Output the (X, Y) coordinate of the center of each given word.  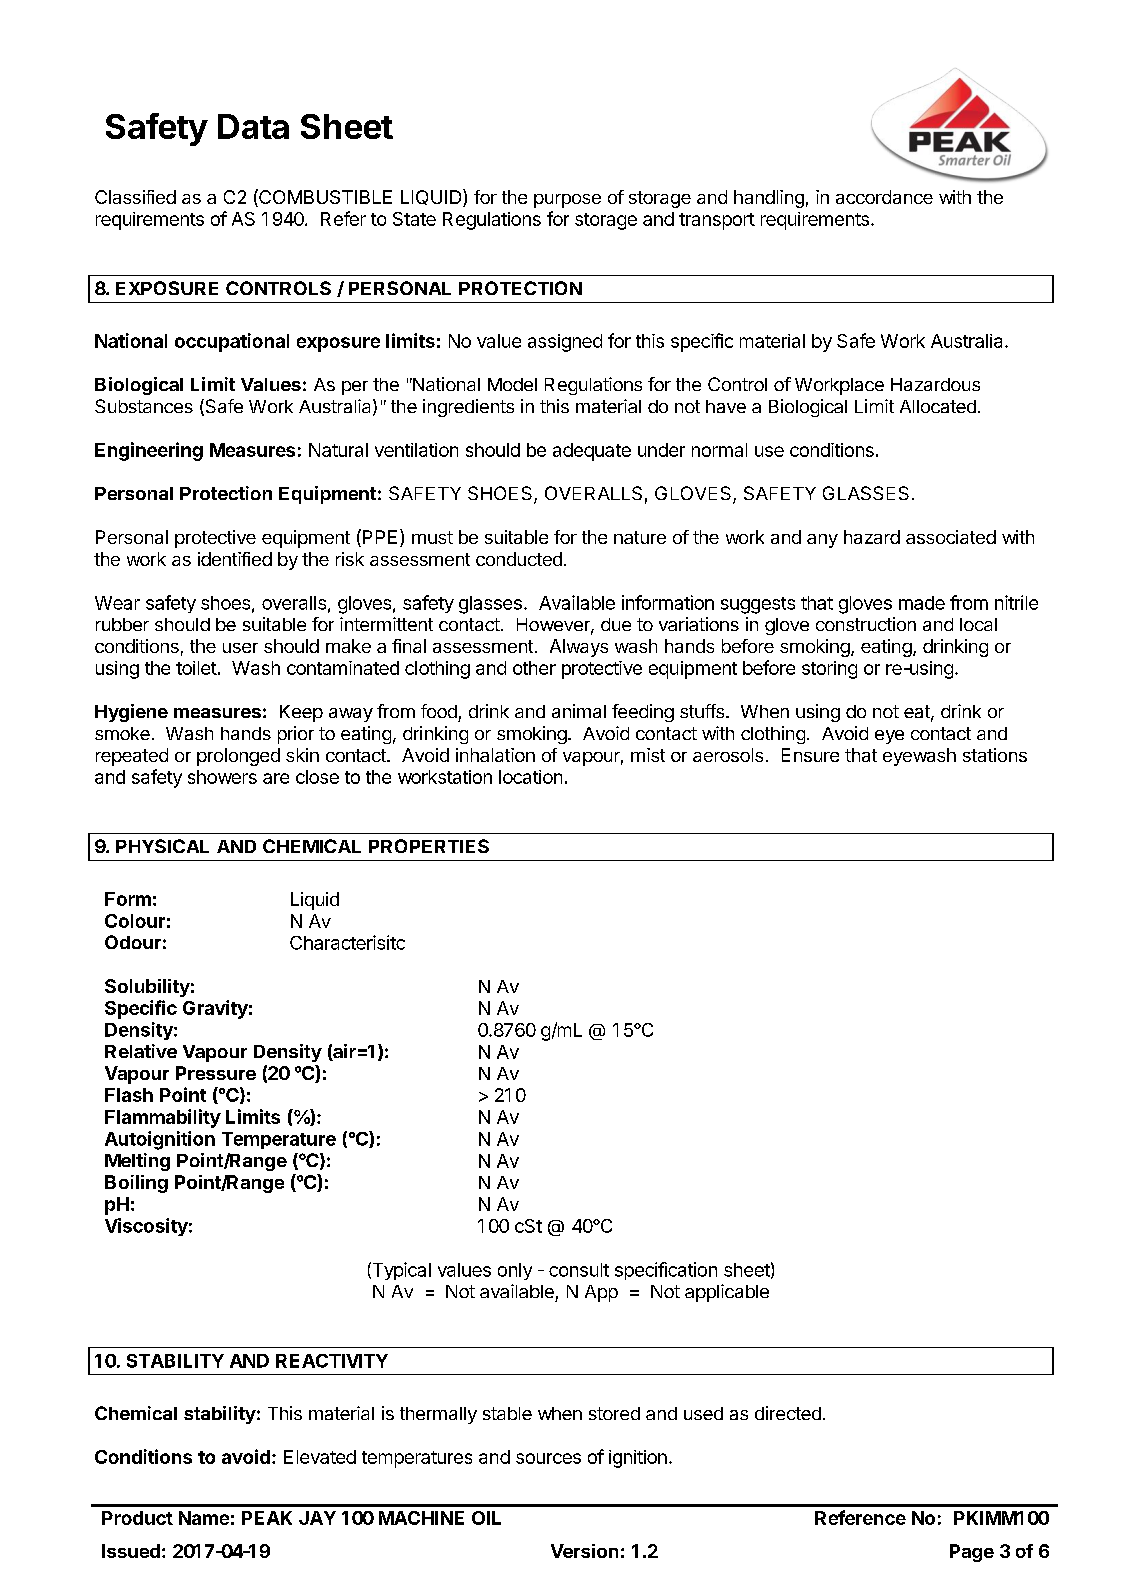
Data (253, 126)
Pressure (216, 1073)
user (240, 648)
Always (579, 648)
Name (204, 1518)
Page (972, 1553)
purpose (567, 201)
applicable (727, 1293)
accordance (884, 197)
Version (584, 1551)
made (922, 603)
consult (579, 1270)
